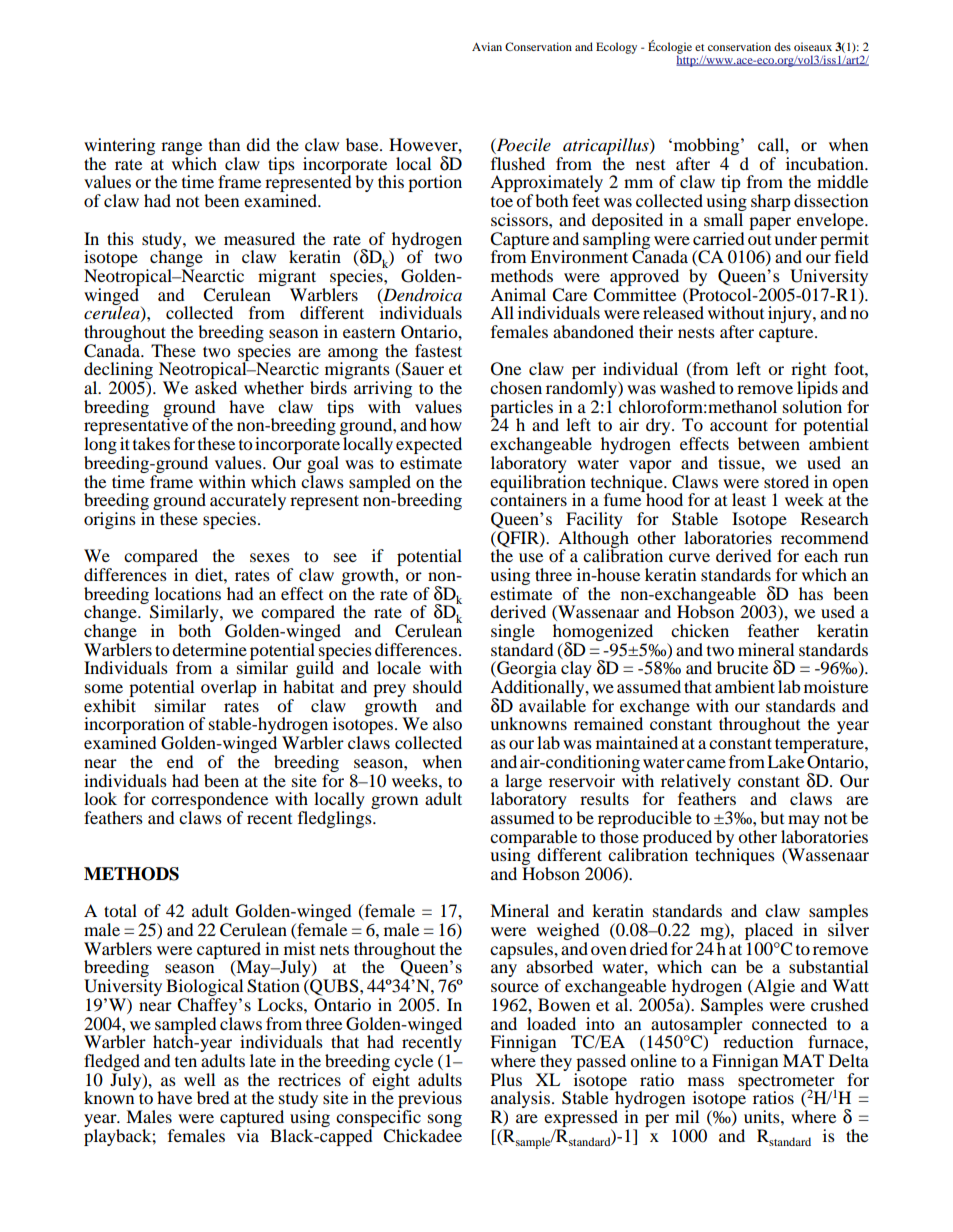  What do you see at coordinates (259, 238) in the screenshot?
I see `measured` at bounding box center [259, 238].
